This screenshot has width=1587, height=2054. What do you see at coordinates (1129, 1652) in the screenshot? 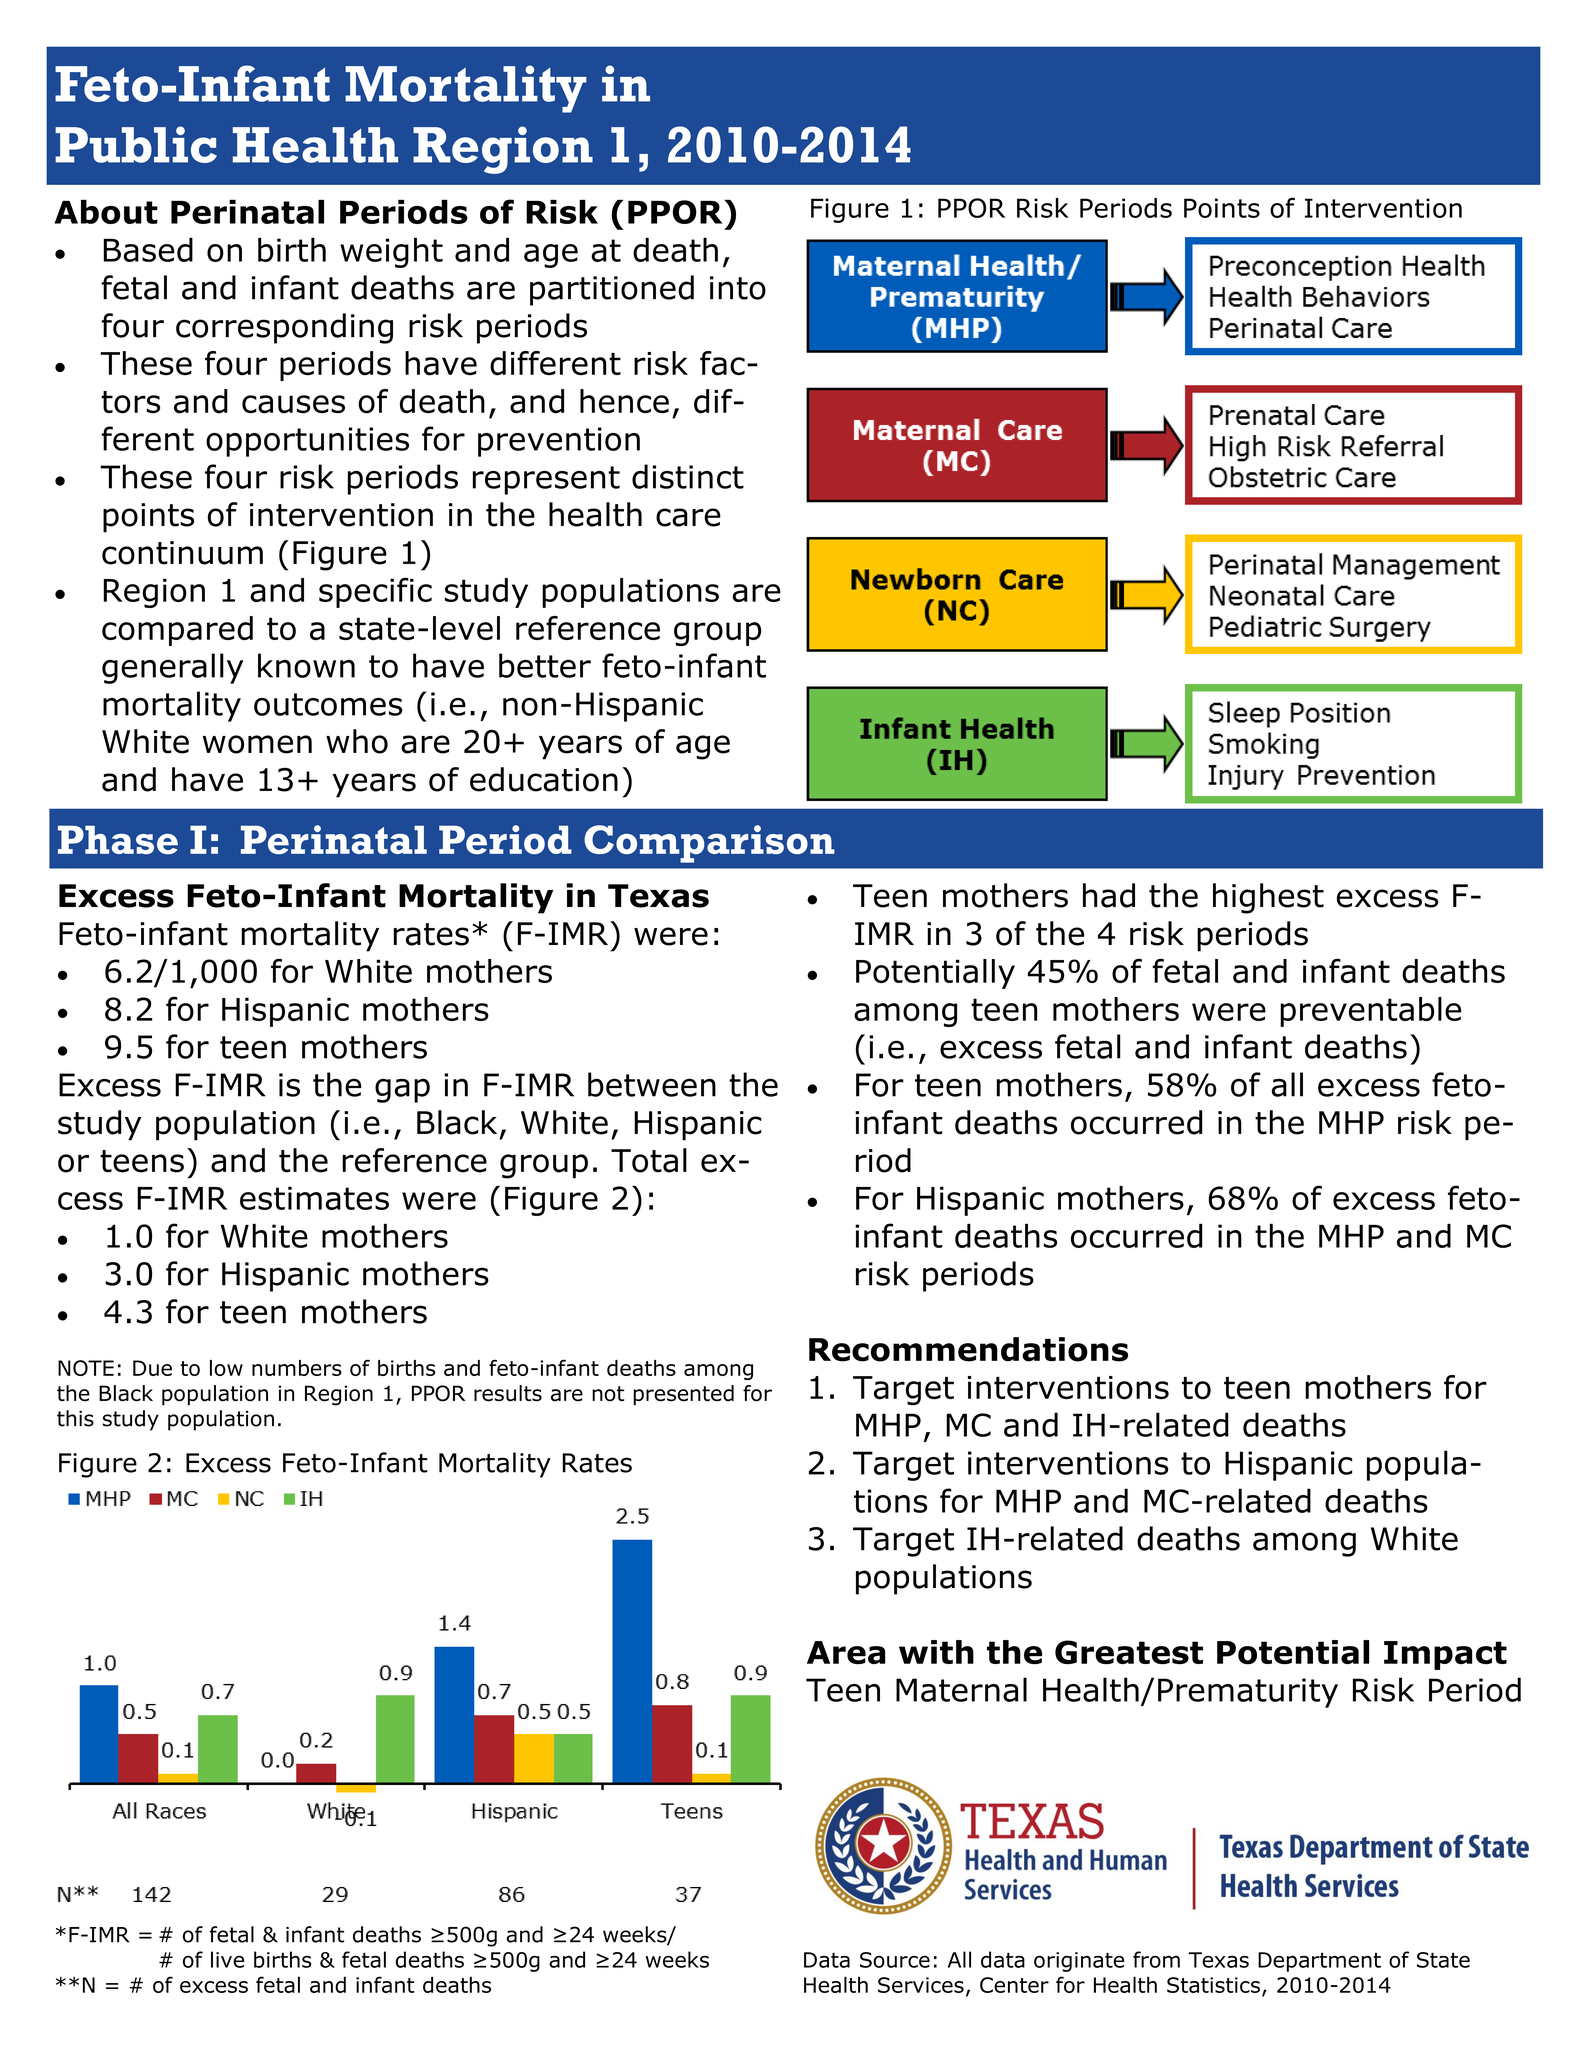
I see `Greatest` at bounding box center [1129, 1652].
